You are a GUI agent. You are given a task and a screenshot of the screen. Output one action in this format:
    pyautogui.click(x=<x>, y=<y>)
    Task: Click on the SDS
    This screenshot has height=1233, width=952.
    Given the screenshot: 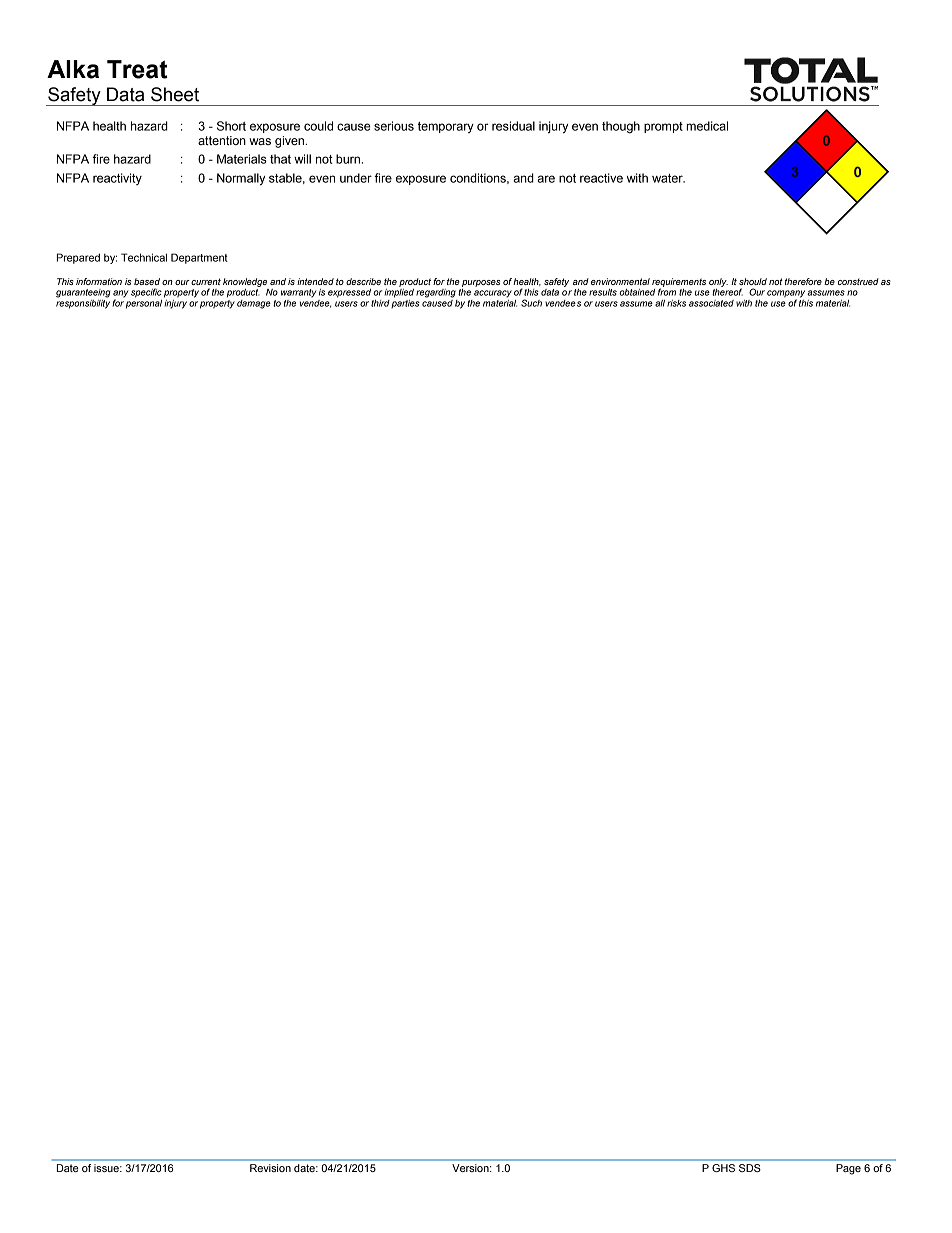 What is the action you would take?
    pyautogui.click(x=749, y=1168)
